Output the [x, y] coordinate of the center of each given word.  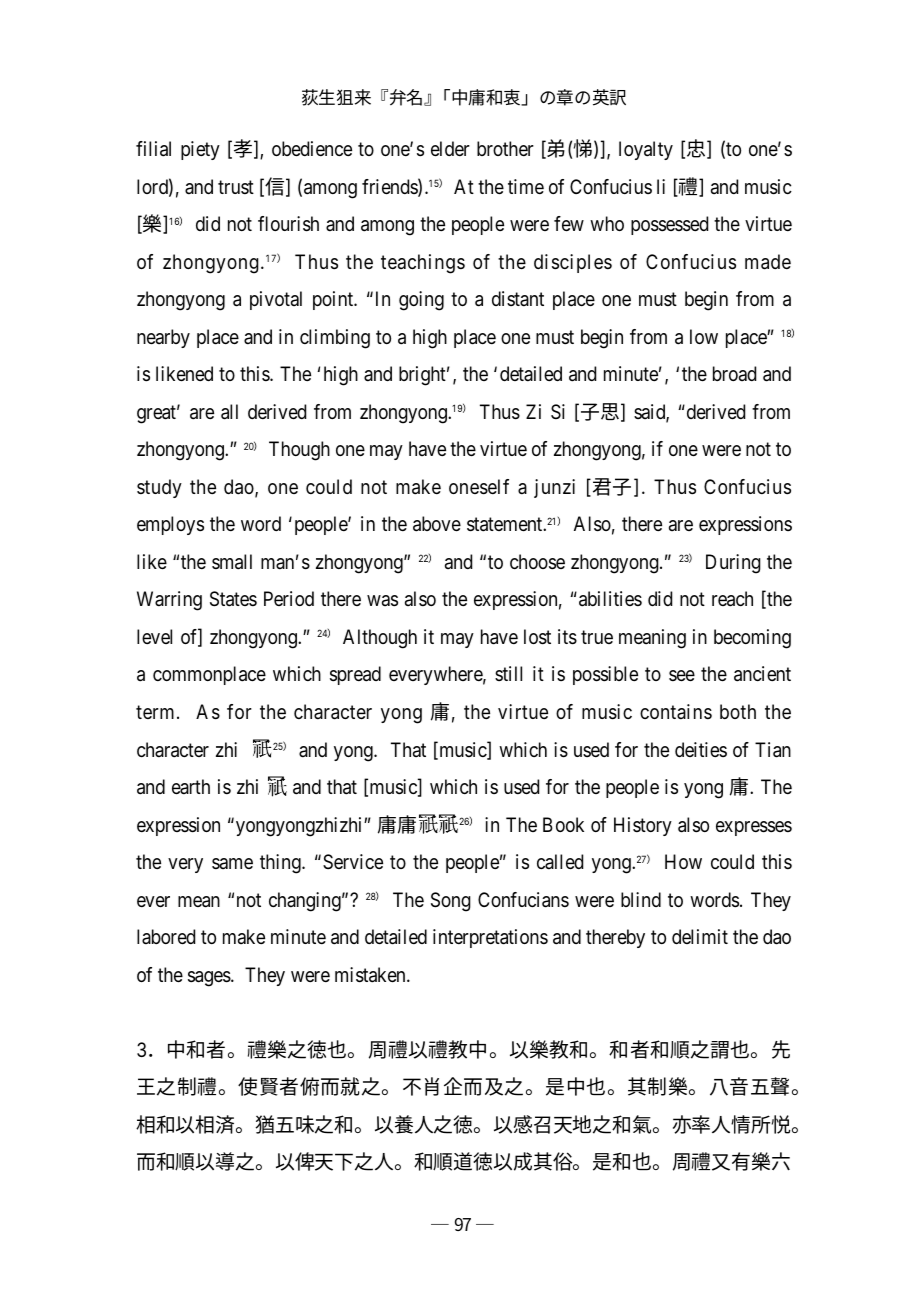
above [437, 524]
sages [210, 979]
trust [236, 187]
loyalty [646, 150]
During [733, 564]
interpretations [490, 938]
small [232, 562]
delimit [700, 936]
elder [450, 149]
